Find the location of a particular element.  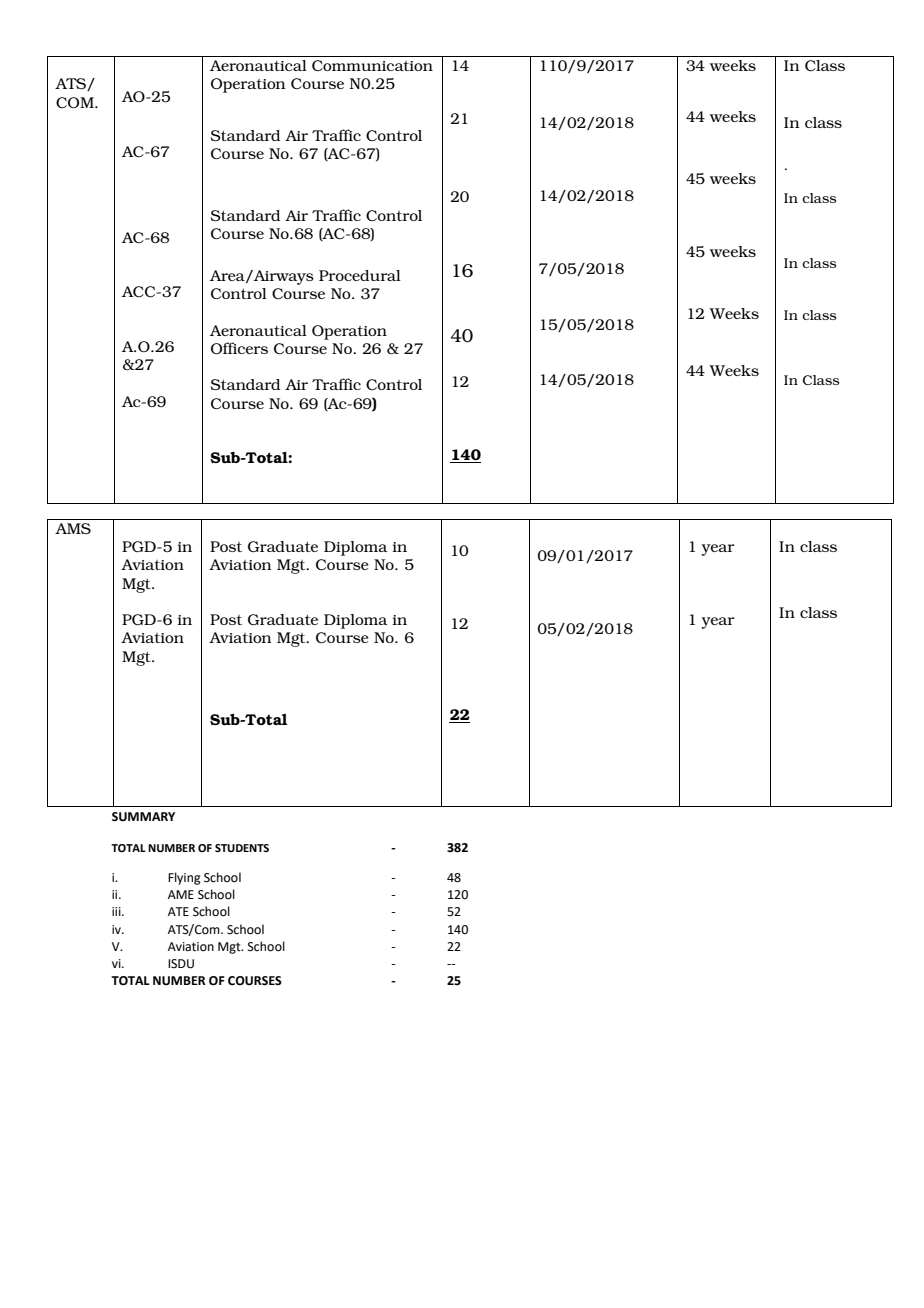

Procedural is located at coordinates (360, 275).
